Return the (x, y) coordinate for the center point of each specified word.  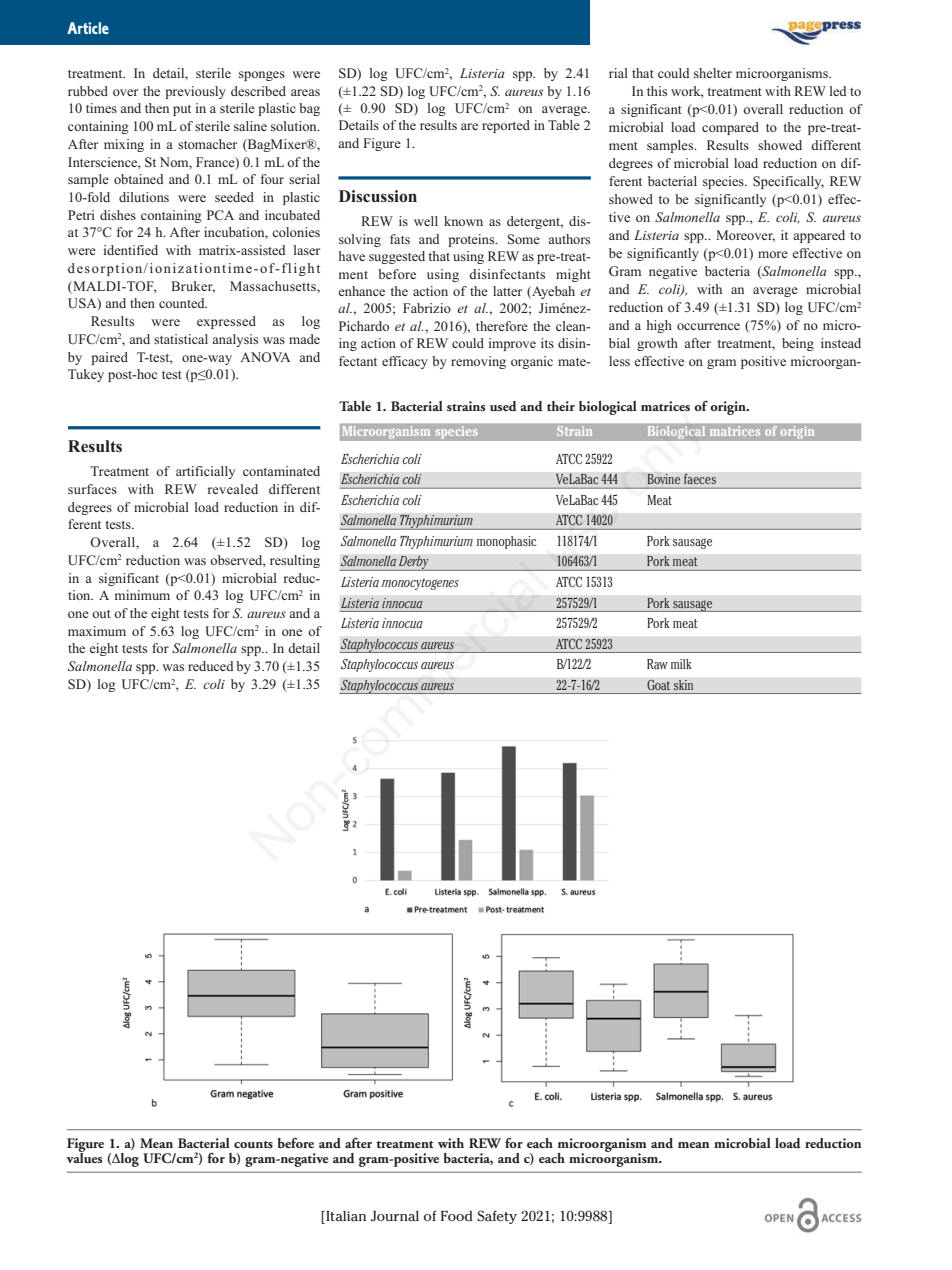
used (503, 406)
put (182, 110)
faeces (700, 479)
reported (506, 126)
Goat (658, 685)
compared (730, 128)
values (84, 1156)
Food (456, 1216)
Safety (497, 1217)
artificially (205, 472)
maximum (97, 631)
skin (683, 685)
